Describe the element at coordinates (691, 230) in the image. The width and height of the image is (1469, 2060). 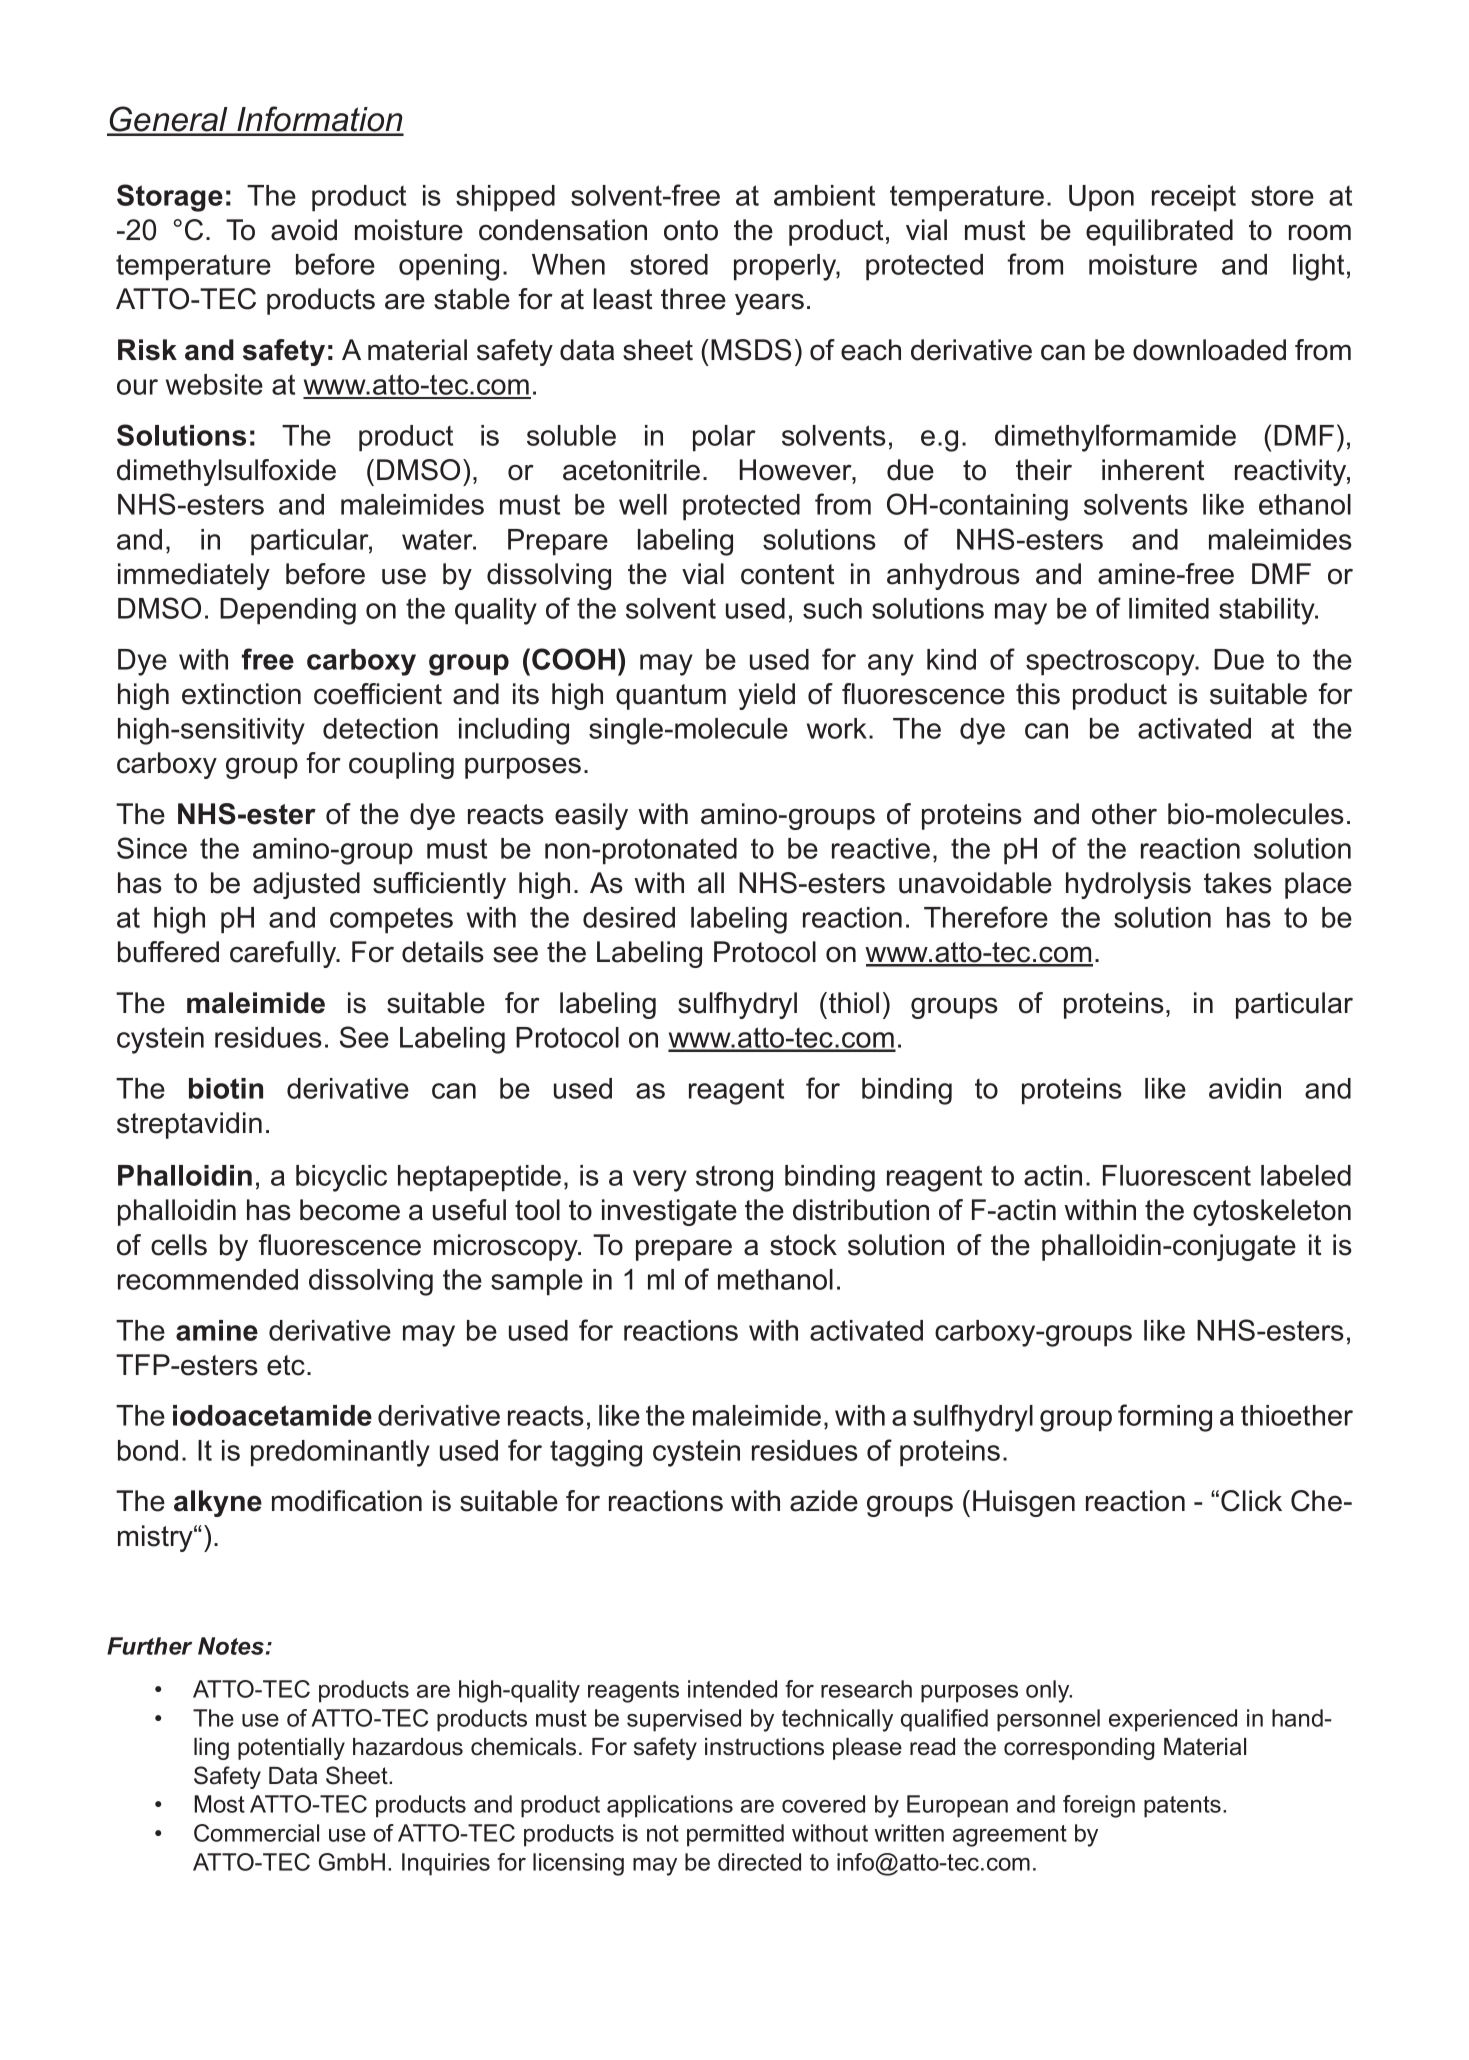
I see `onto` at that location.
